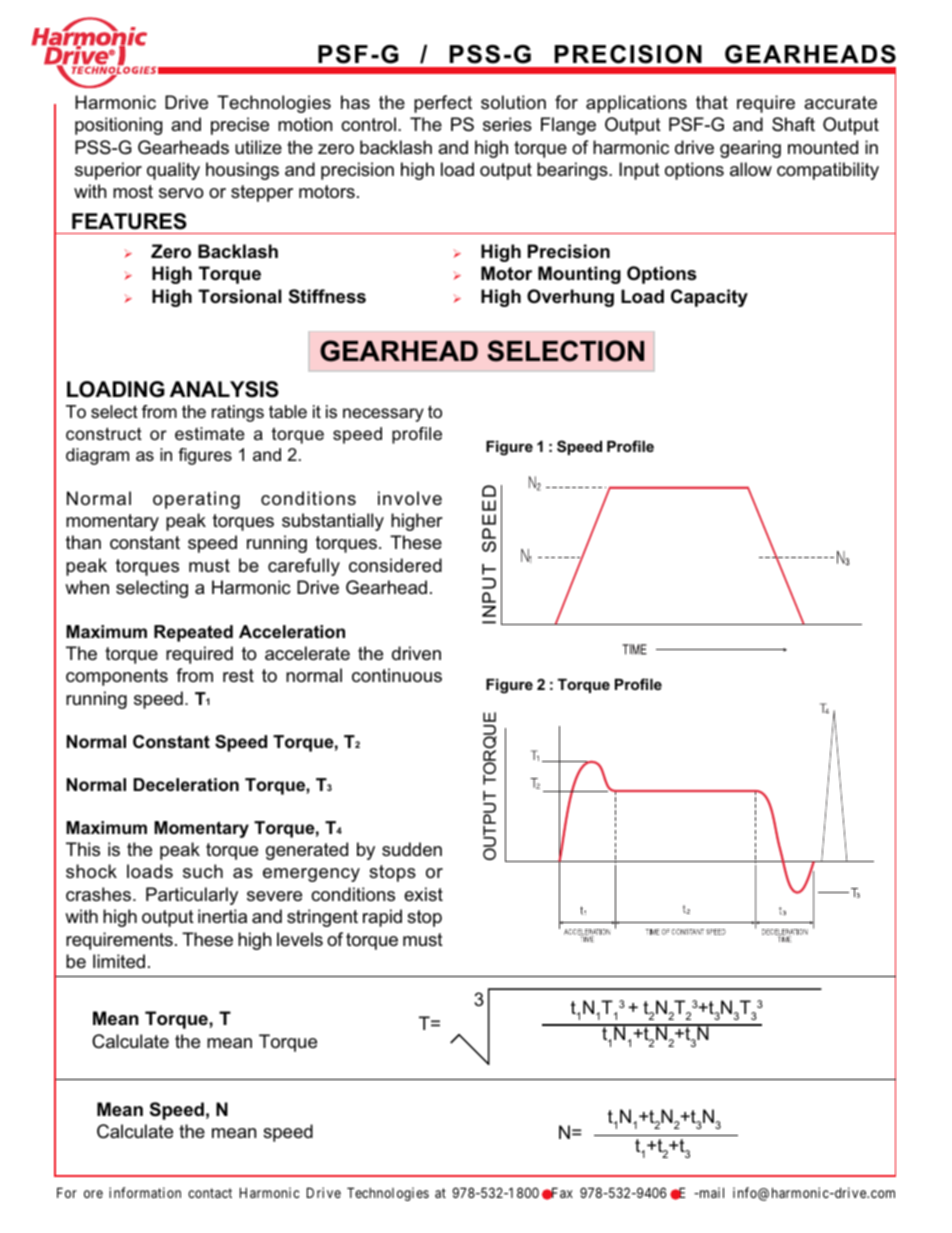 The width and height of the page is (952, 1233). Describe the element at coordinates (382, 918) in the page. I see `rapid` at that location.
